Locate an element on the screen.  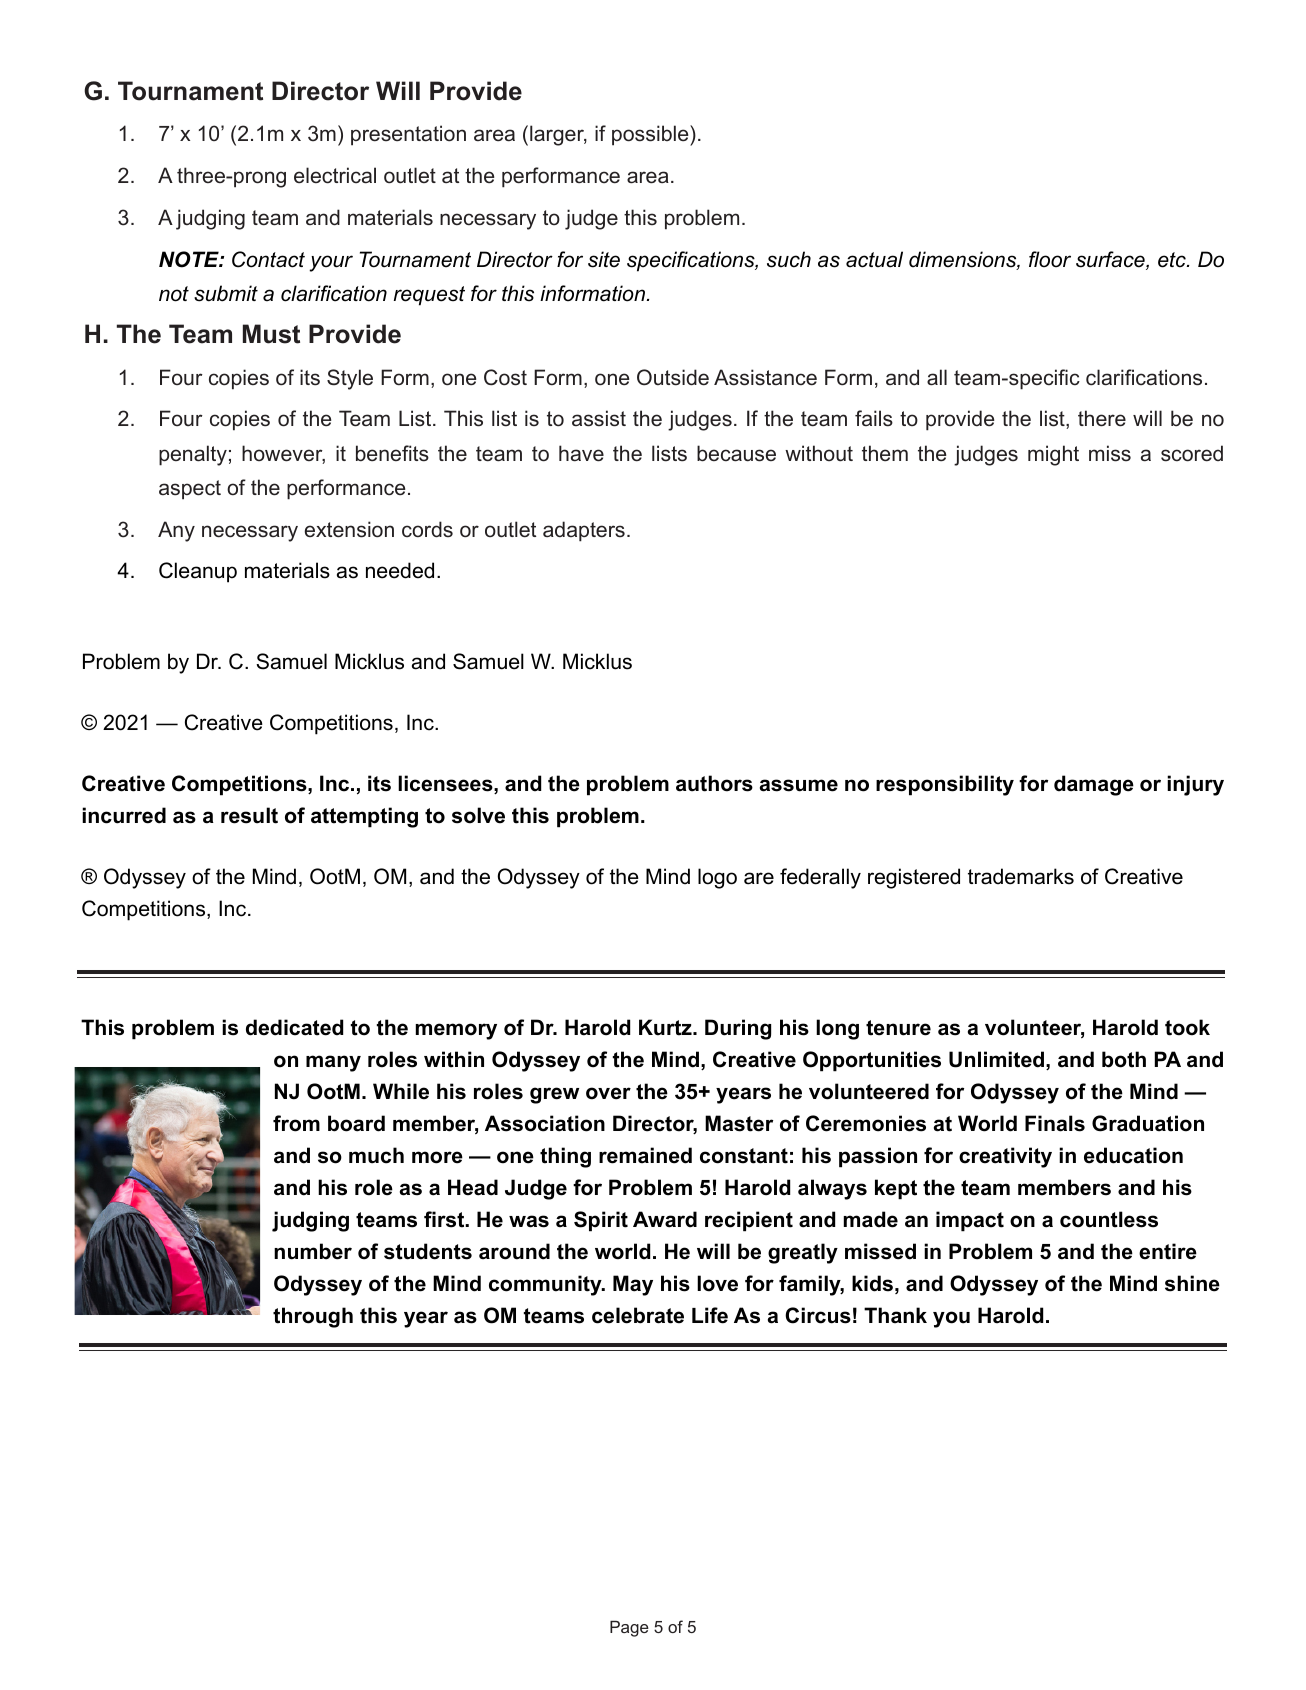
result is located at coordinates (249, 815).
